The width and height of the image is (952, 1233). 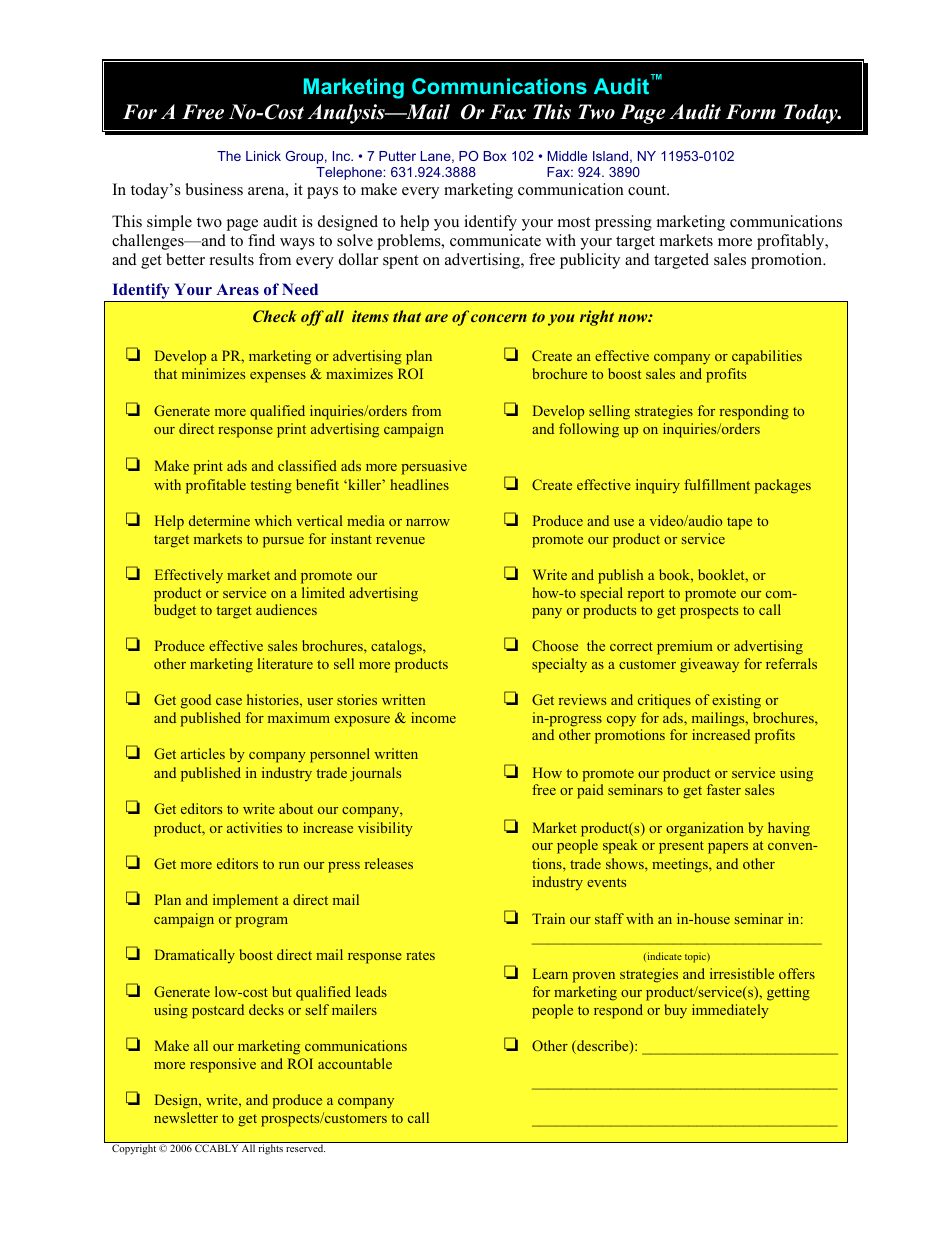 What do you see at coordinates (751, 112) in the image?
I see `Form` at bounding box center [751, 112].
